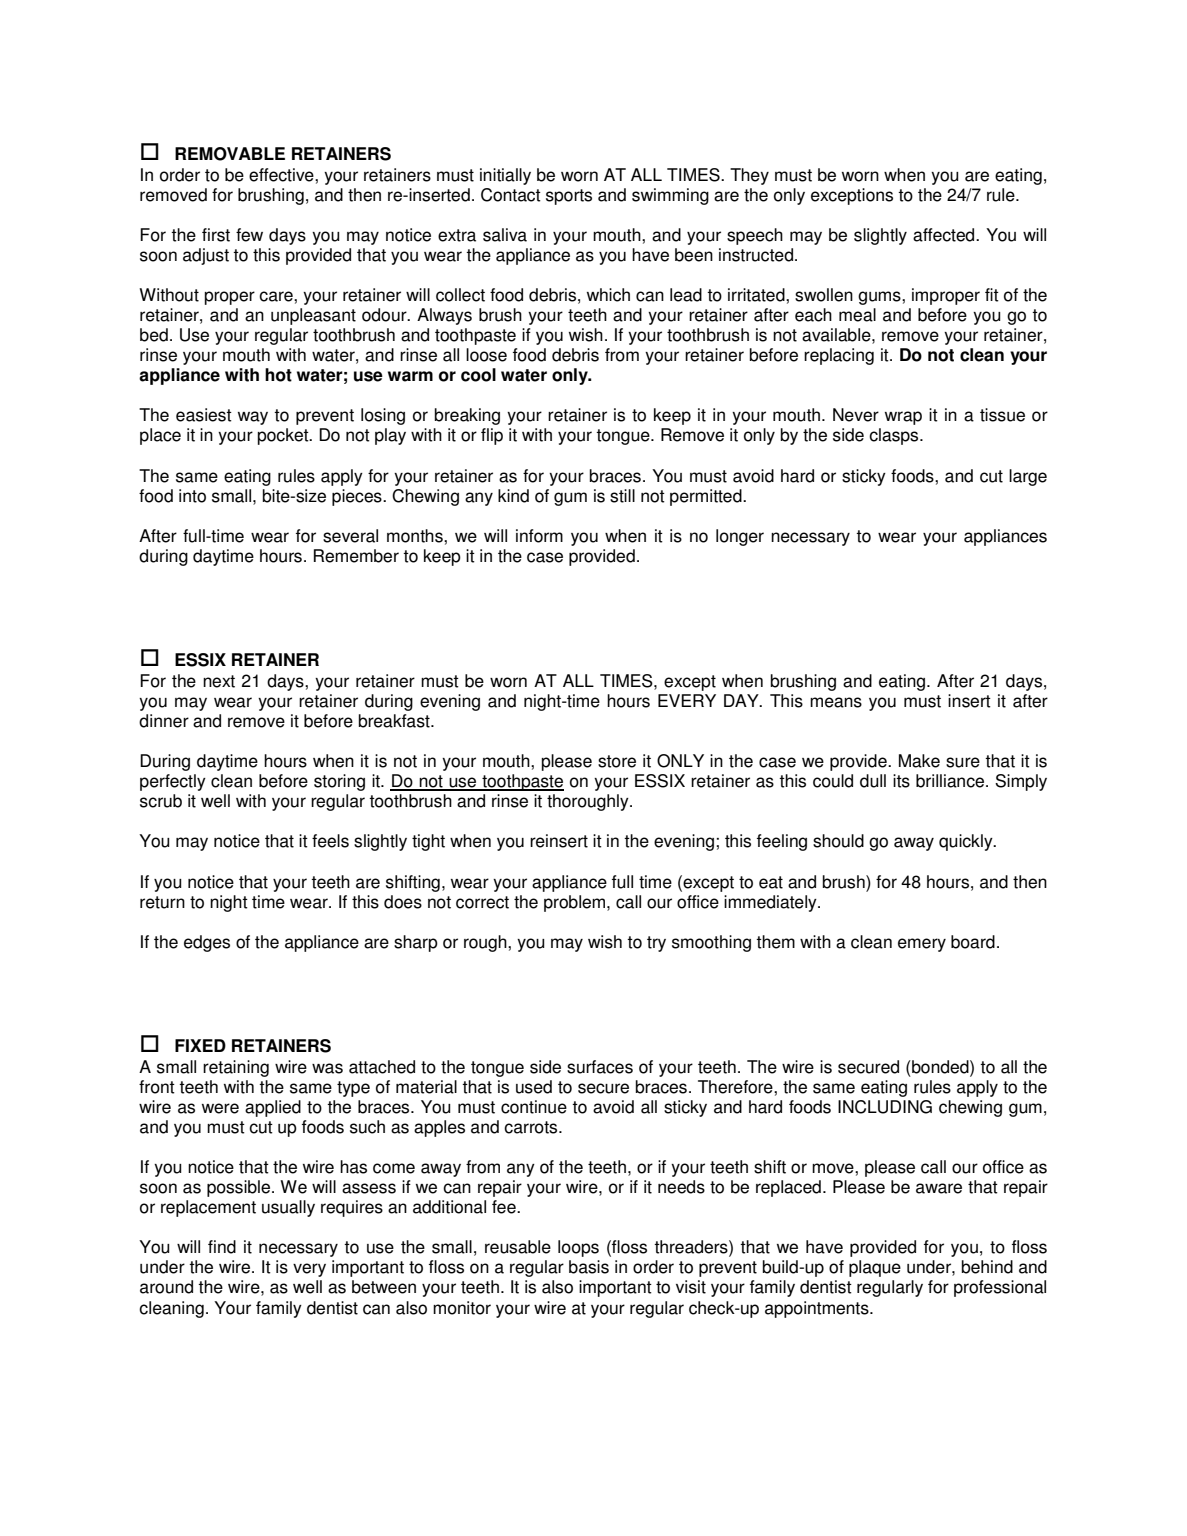 The image size is (1187, 1536). Describe the element at coordinates (219, 681) in the screenshot. I see `next` at that location.
